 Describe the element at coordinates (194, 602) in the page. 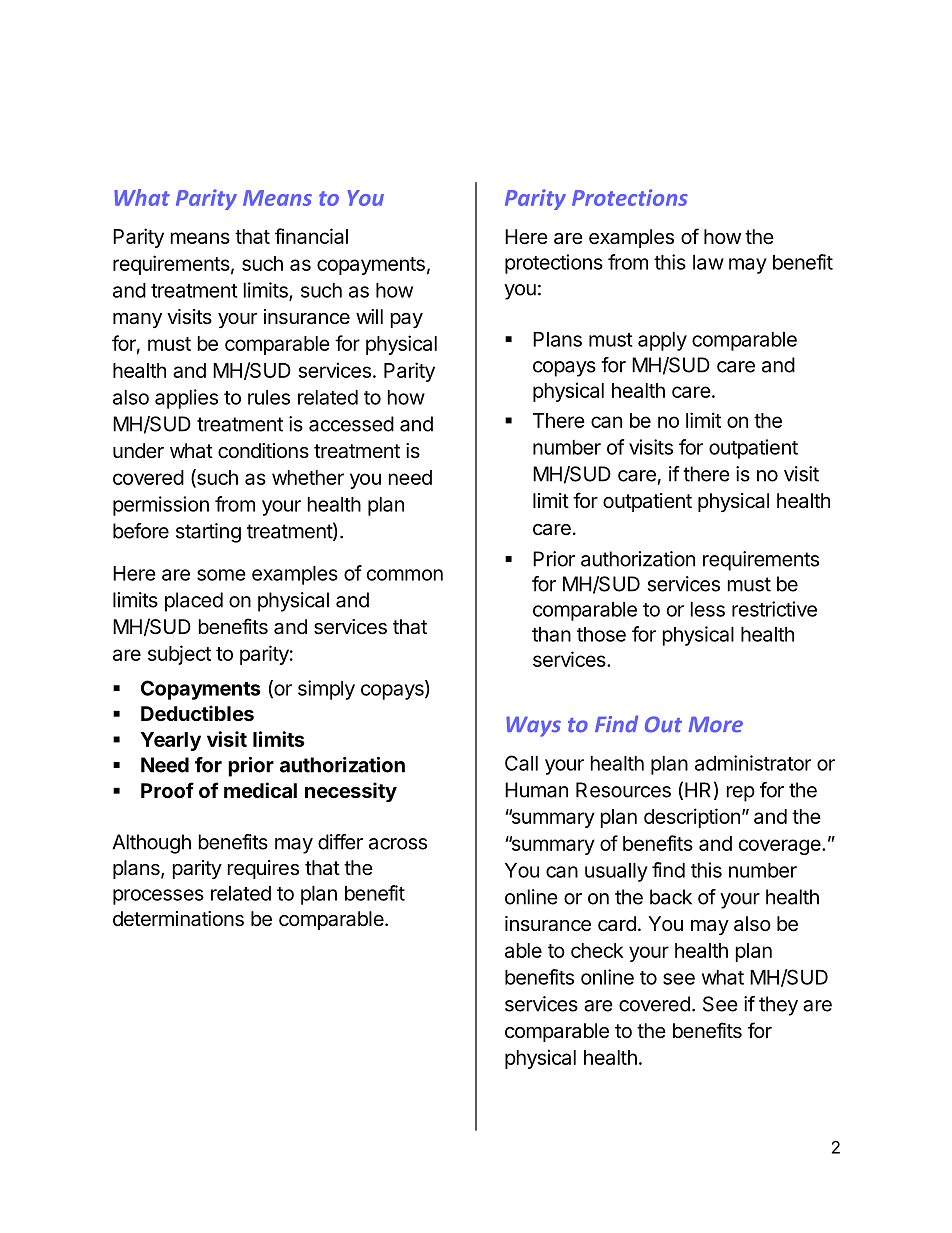

I see `placed` at that location.
